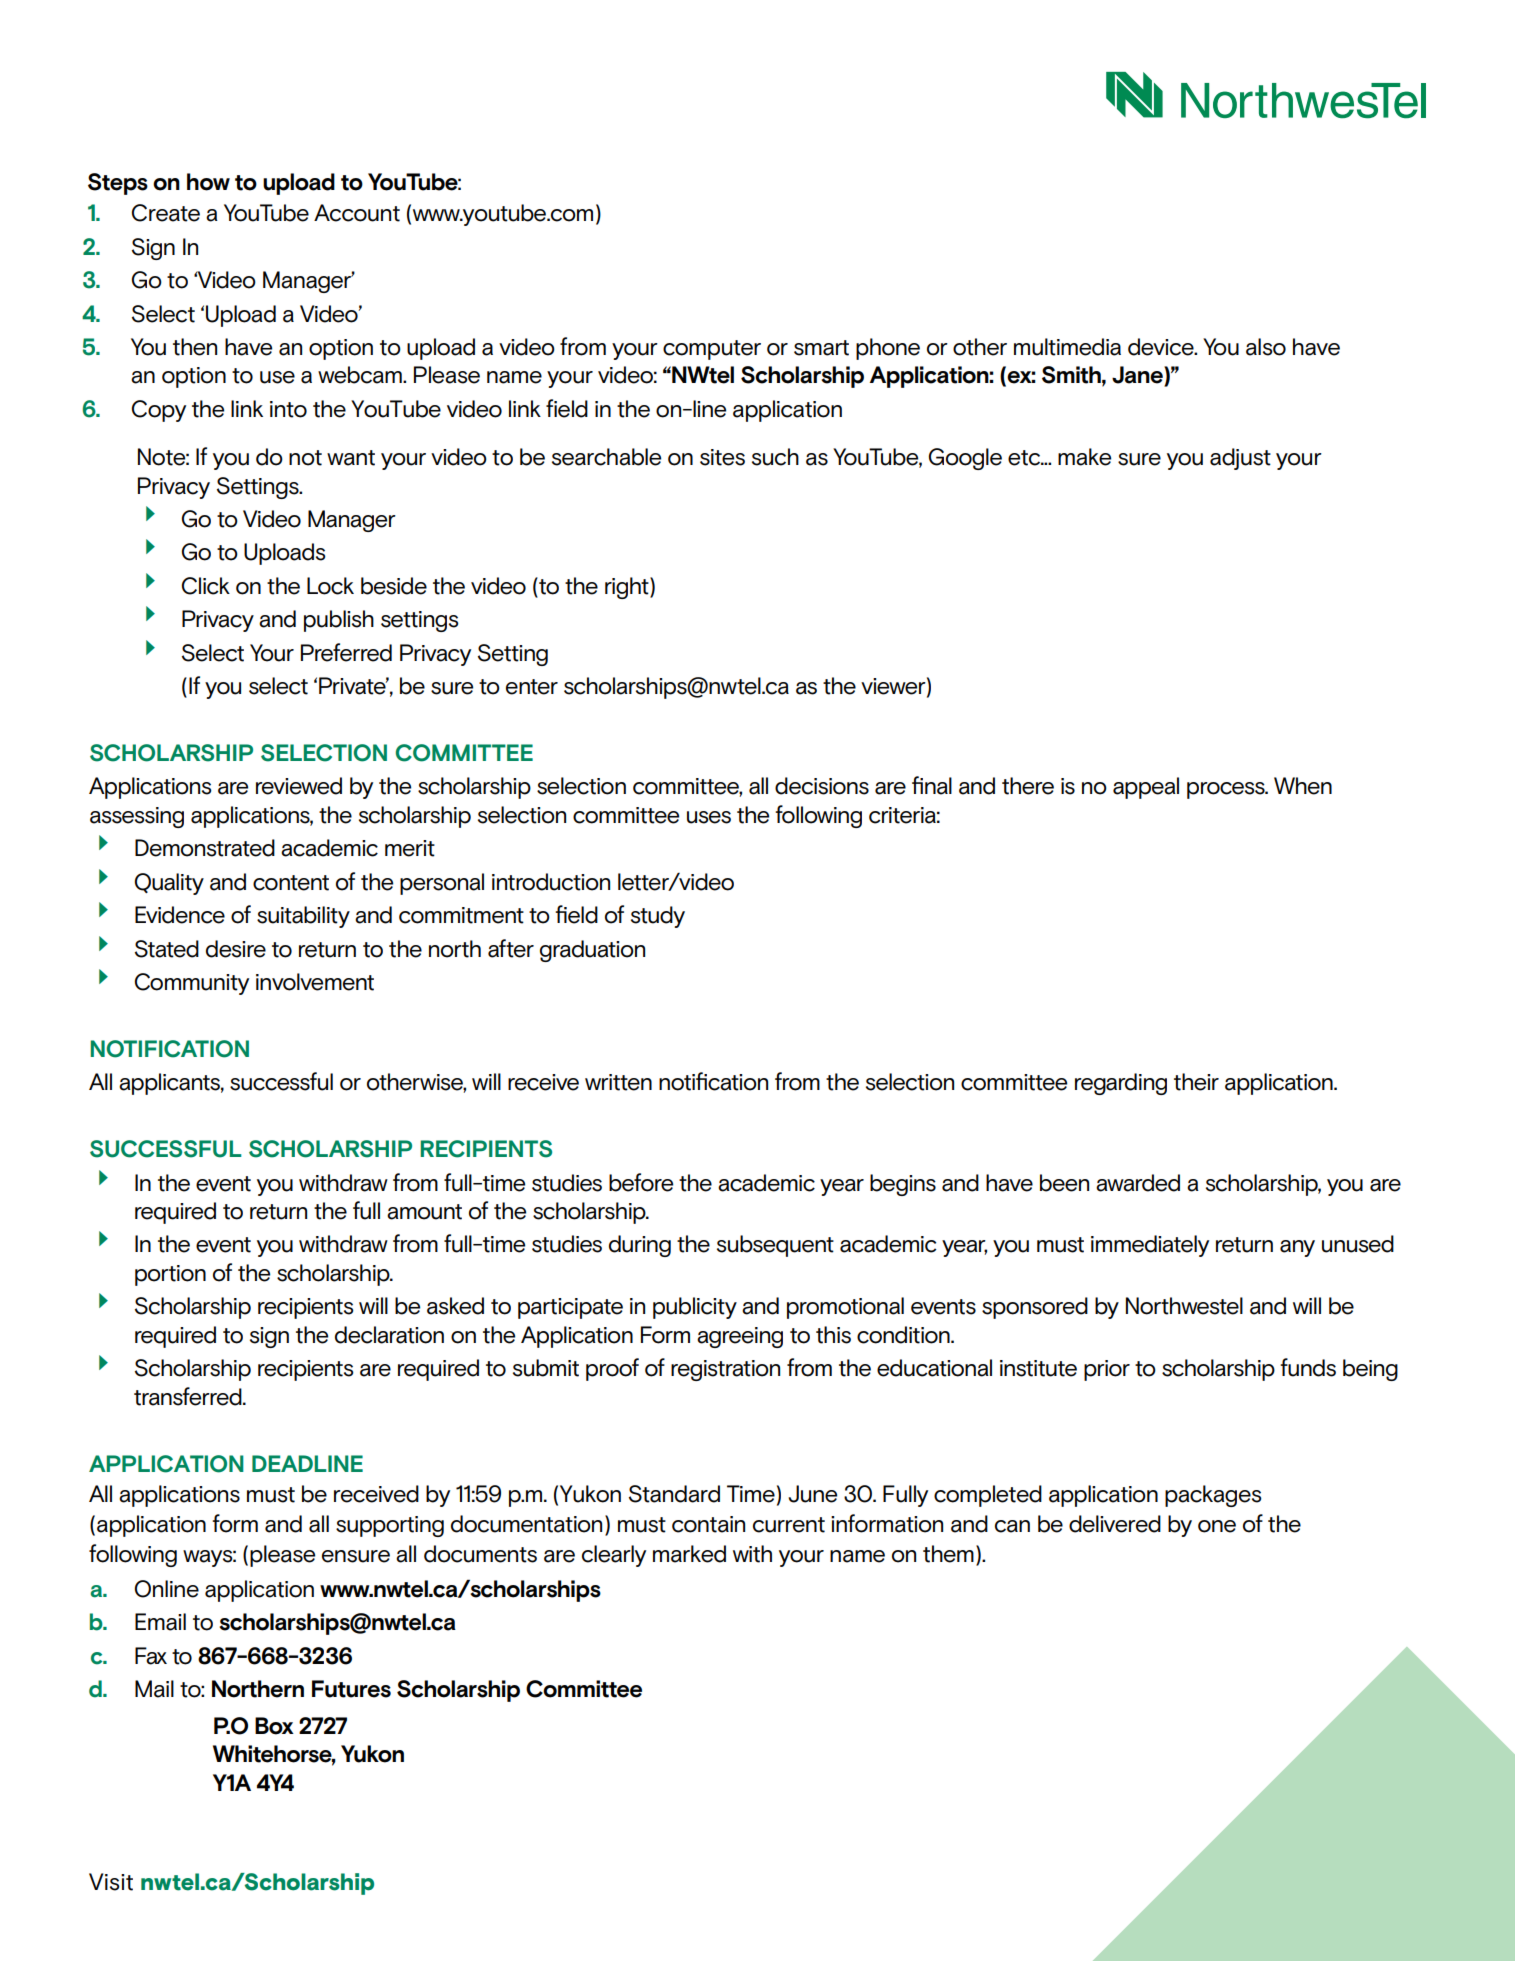 The image size is (1515, 1961). What do you see at coordinates (339, 621) in the screenshot?
I see `publish` at bounding box center [339, 621].
